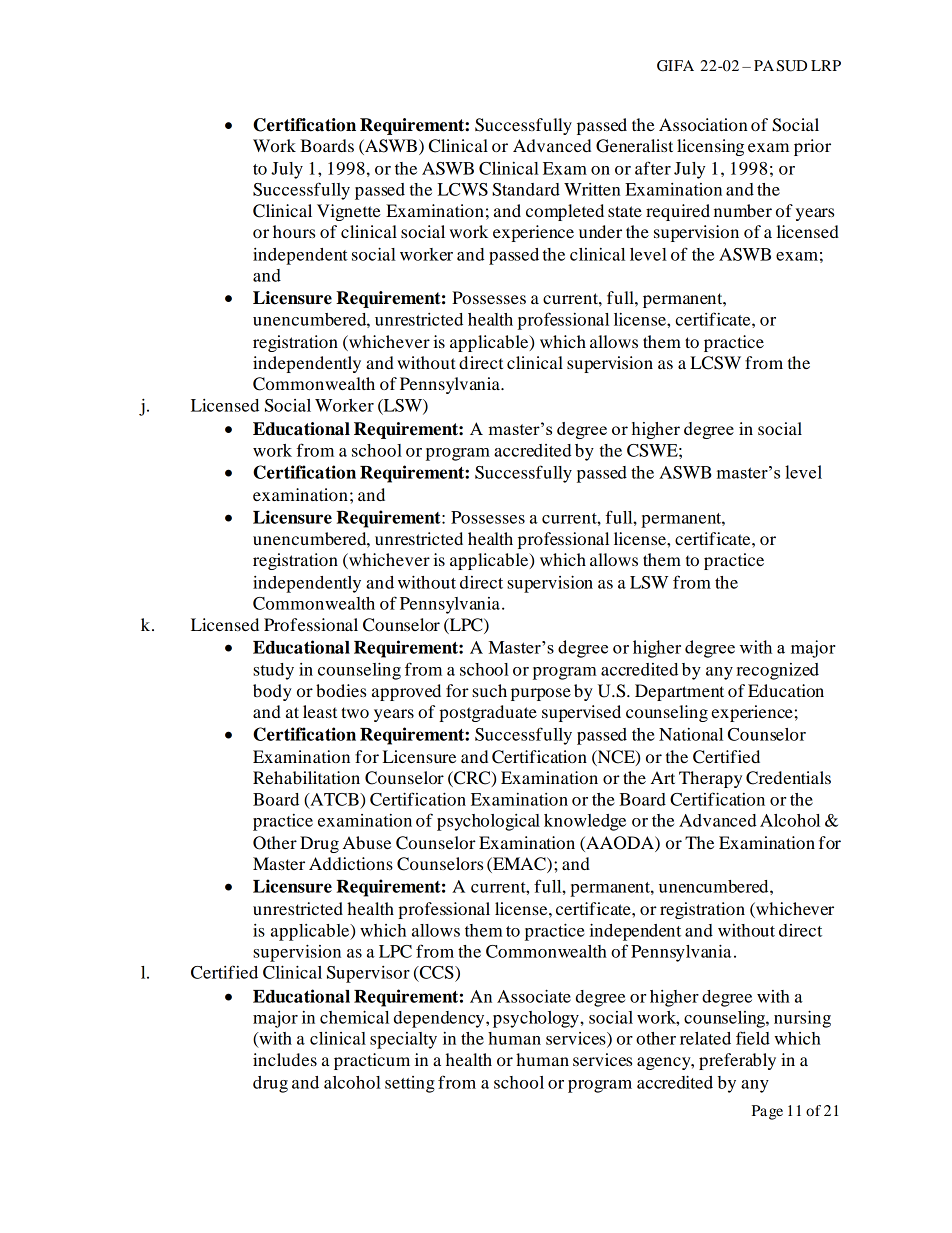 The width and height of the image is (952, 1233). I want to click on Generalist, so click(634, 146).
